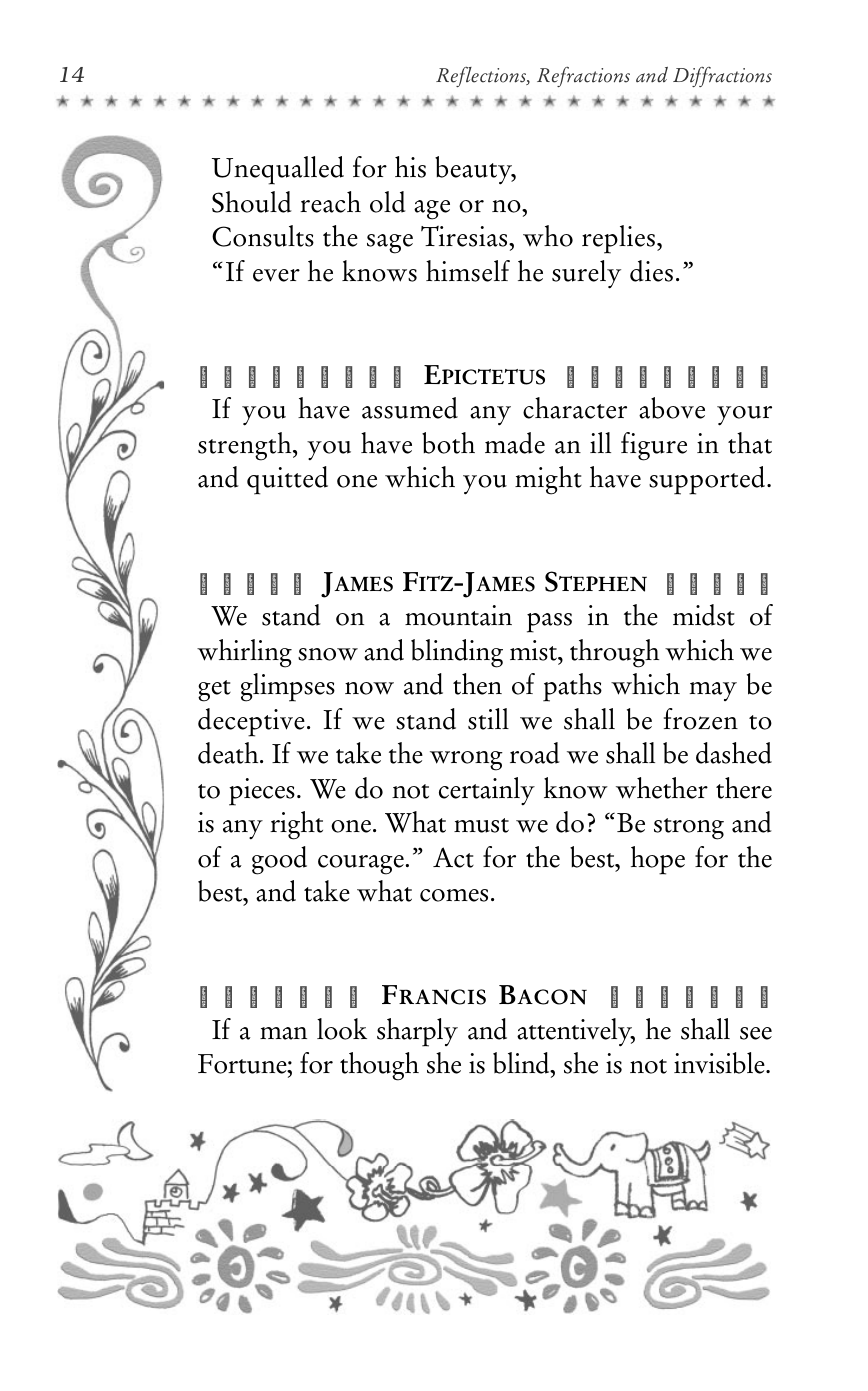  What do you see at coordinates (720, 1063) in the screenshot?
I see `invisible` at bounding box center [720, 1063].
